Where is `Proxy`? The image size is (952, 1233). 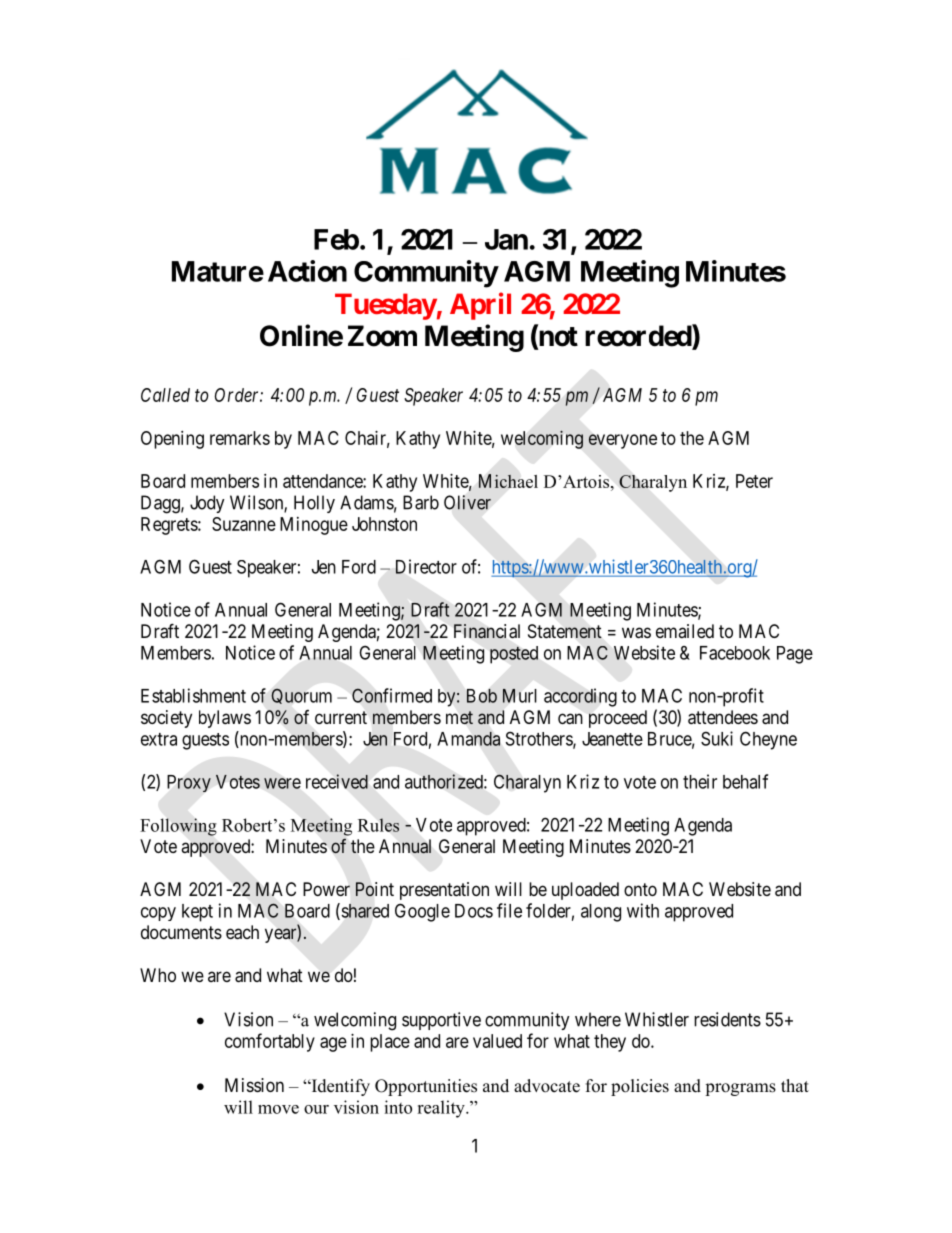
Proxy is located at coordinates (189, 783).
